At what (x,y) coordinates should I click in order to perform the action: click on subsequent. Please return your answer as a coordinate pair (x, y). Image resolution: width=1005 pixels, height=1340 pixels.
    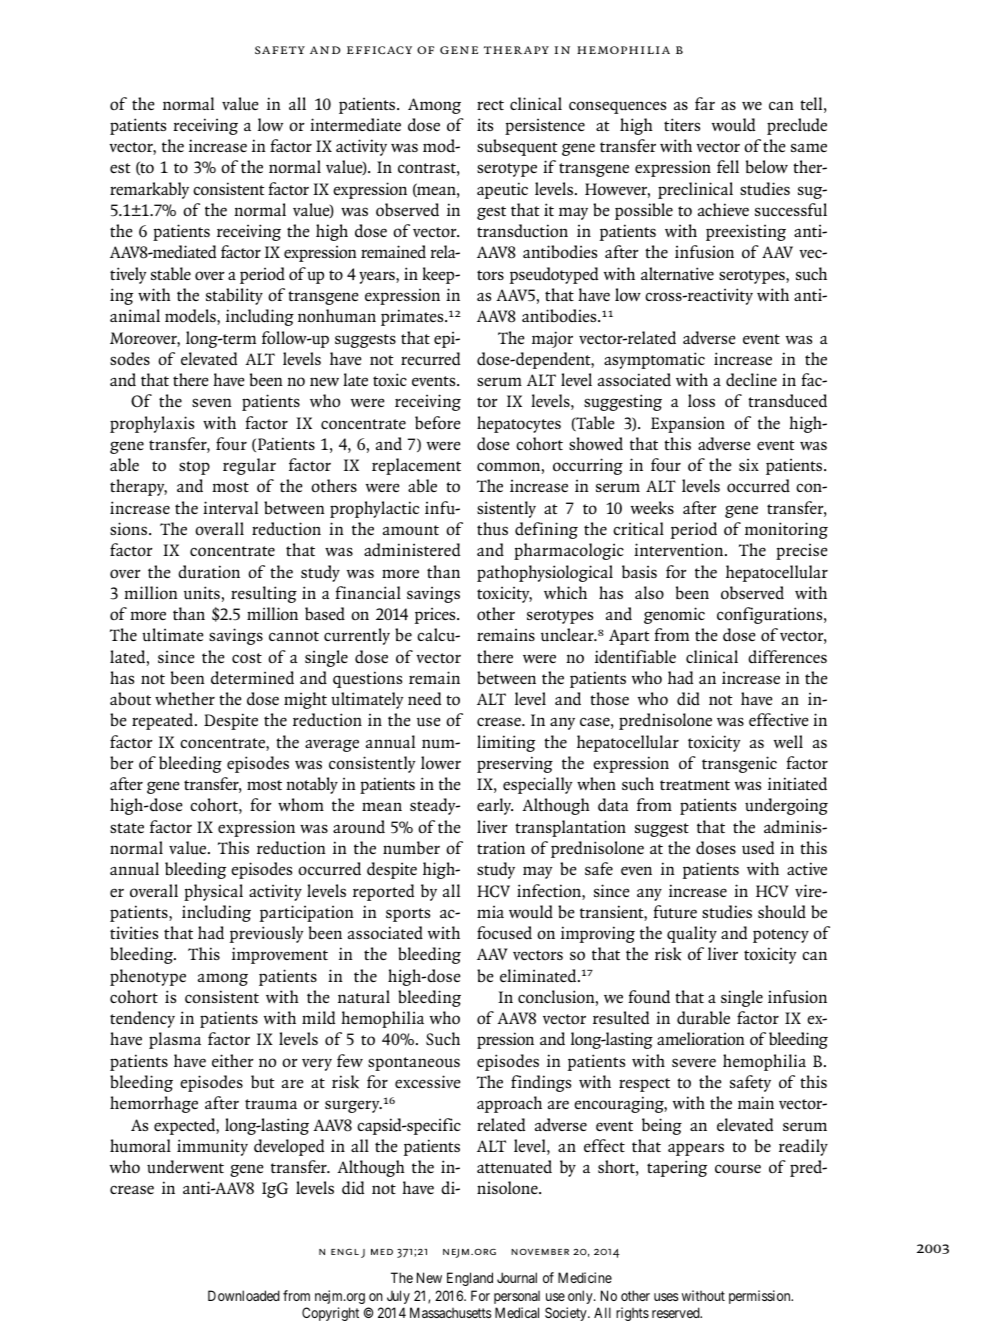
    Looking at the image, I should click on (517, 147).
